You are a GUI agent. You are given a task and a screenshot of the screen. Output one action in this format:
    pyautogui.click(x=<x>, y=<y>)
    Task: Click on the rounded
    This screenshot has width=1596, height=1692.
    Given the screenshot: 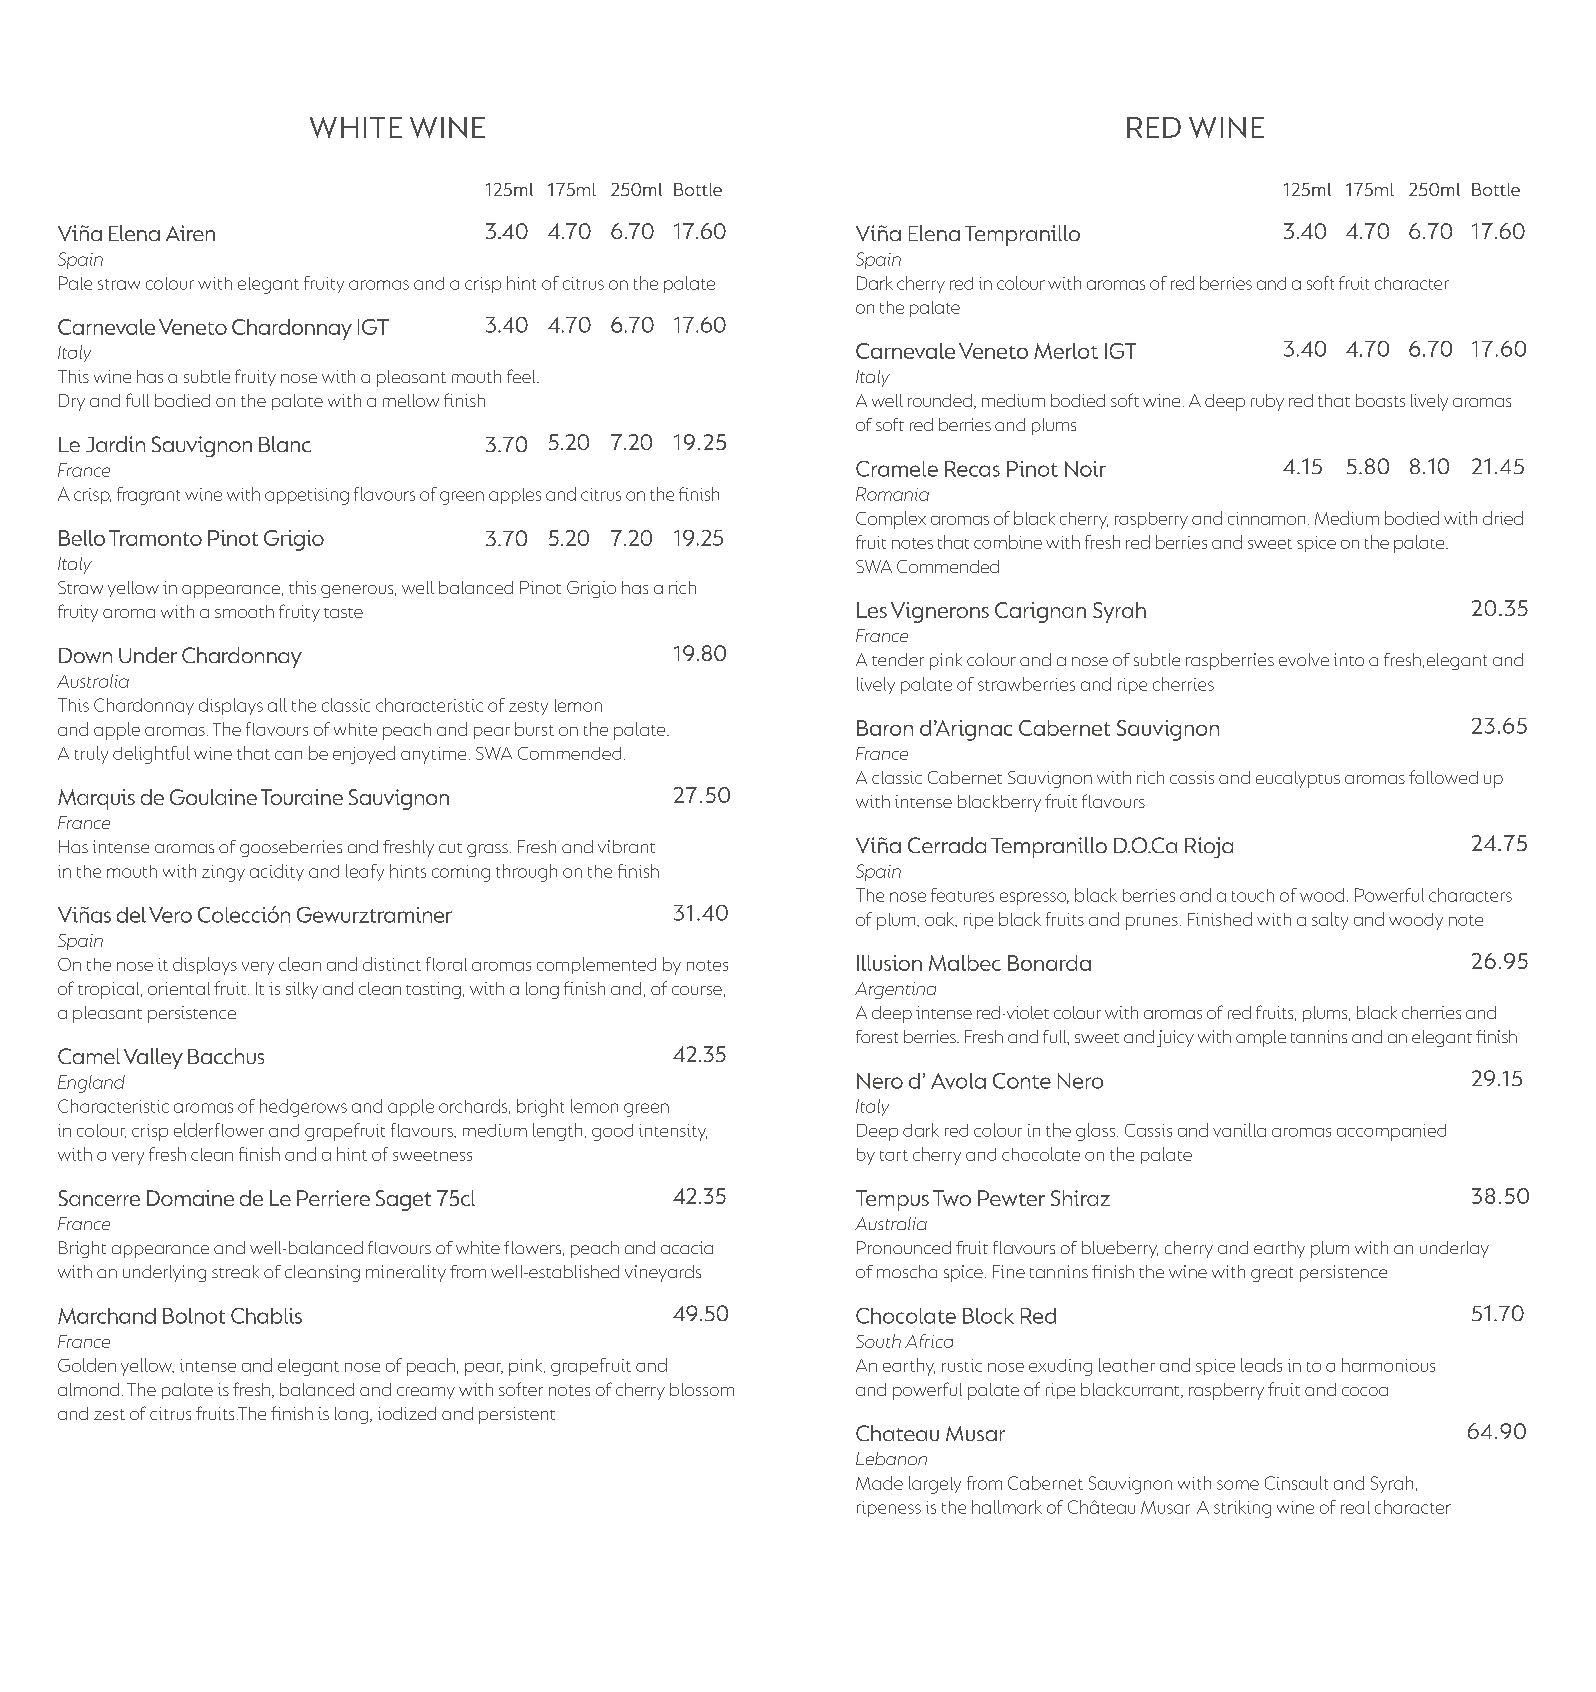 What is the action you would take?
    pyautogui.click(x=940, y=400)
